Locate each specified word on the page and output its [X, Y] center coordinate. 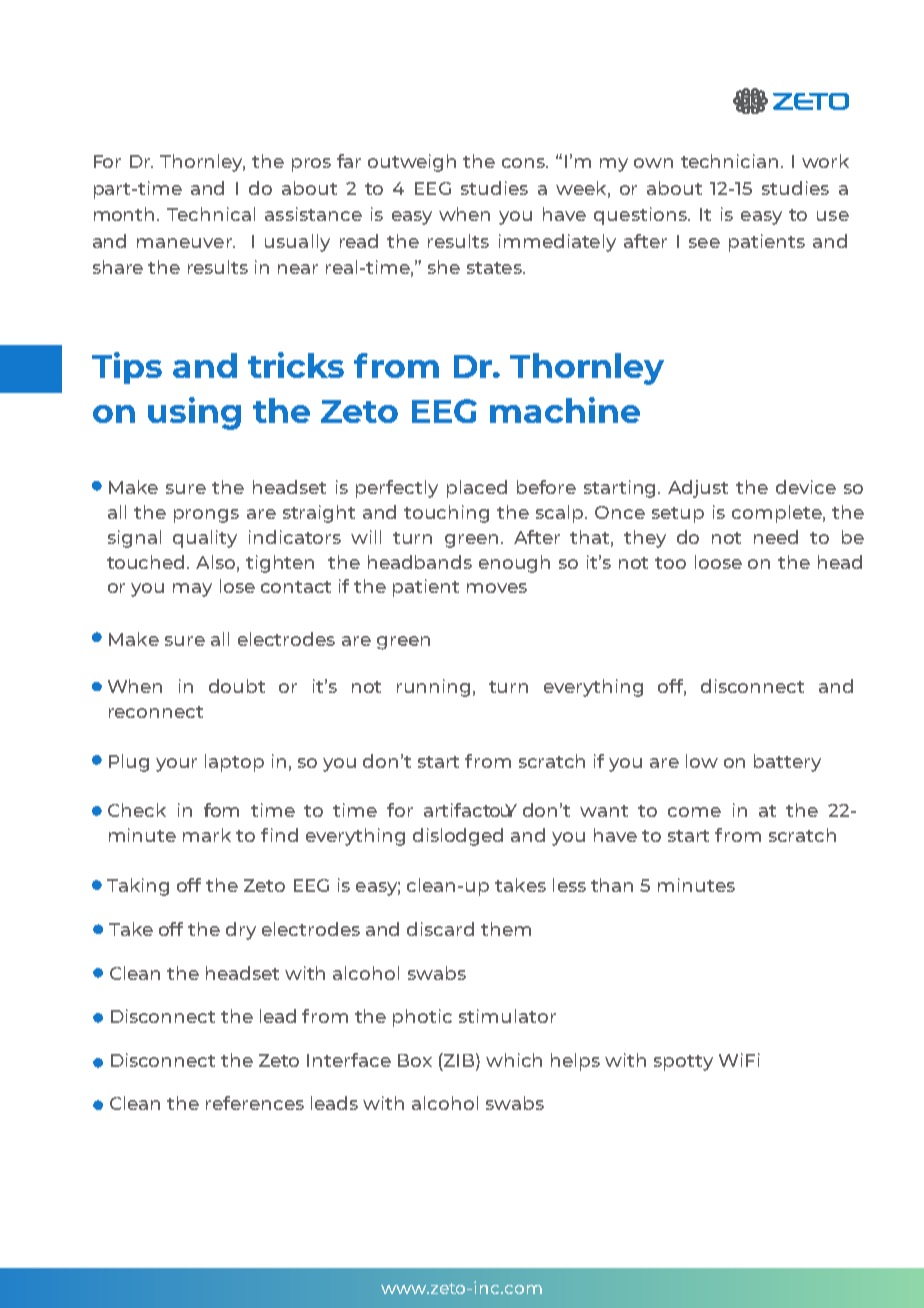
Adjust [698, 489]
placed [477, 489]
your [176, 765]
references [255, 1103]
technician [729, 161]
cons [525, 163]
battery [787, 763]
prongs [206, 516]
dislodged [458, 837]
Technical [211, 214]
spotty [683, 1063]
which [514, 1060]
